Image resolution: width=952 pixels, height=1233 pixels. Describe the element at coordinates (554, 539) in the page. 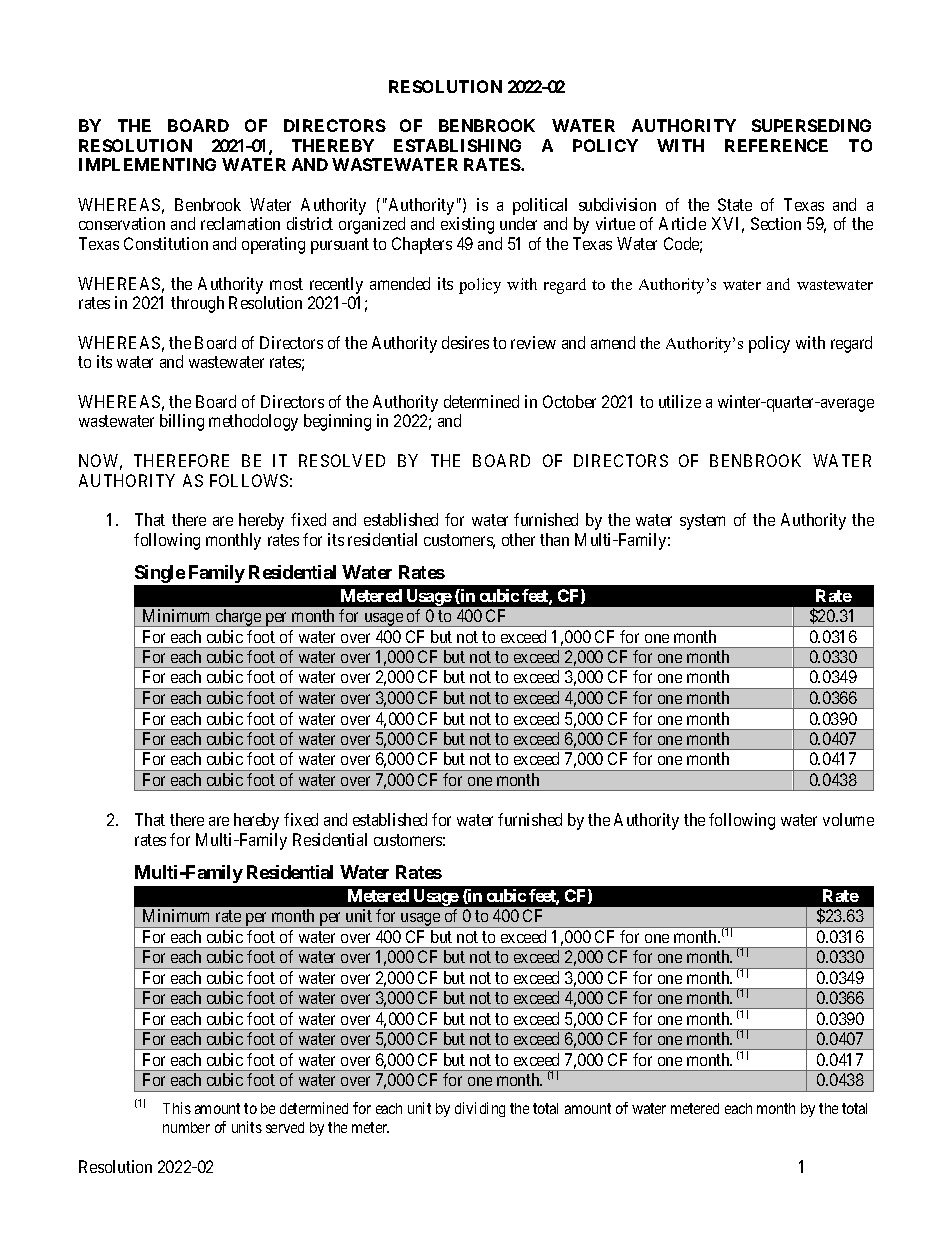

I see `than` at that location.
